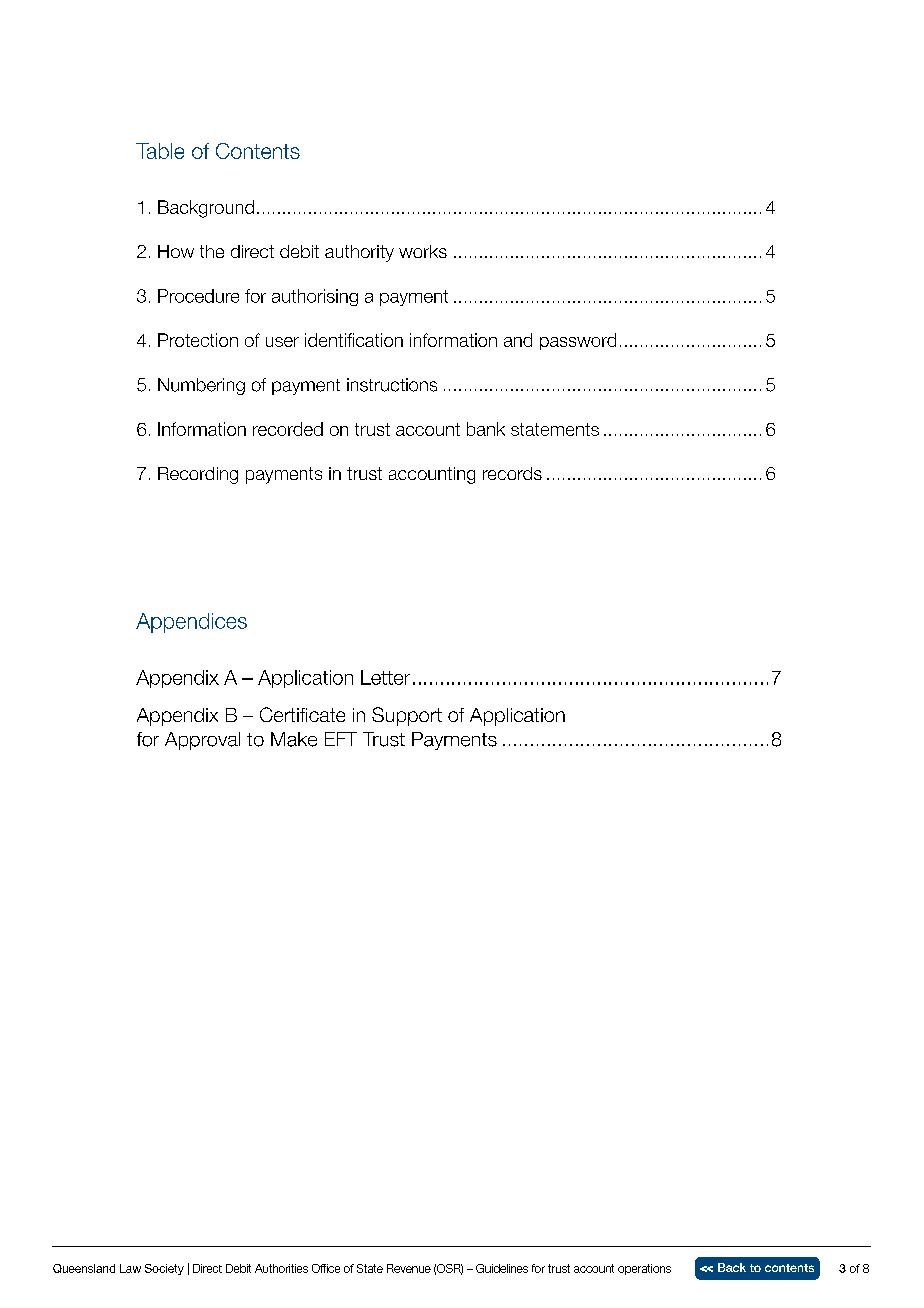  Describe the element at coordinates (201, 386) in the image. I see `Numbering` at that location.
